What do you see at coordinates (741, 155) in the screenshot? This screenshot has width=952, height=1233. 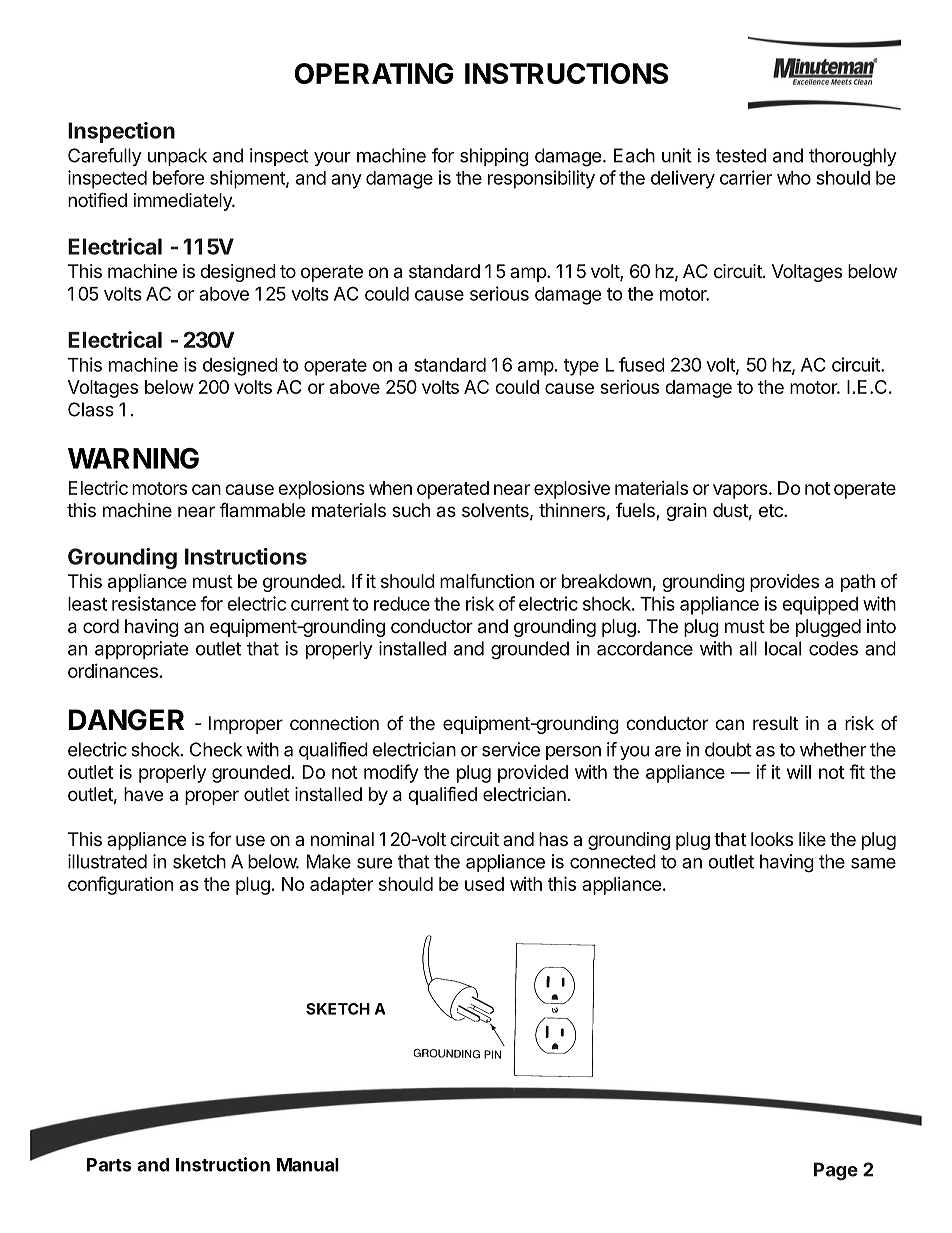 I see `tested` at bounding box center [741, 155].
